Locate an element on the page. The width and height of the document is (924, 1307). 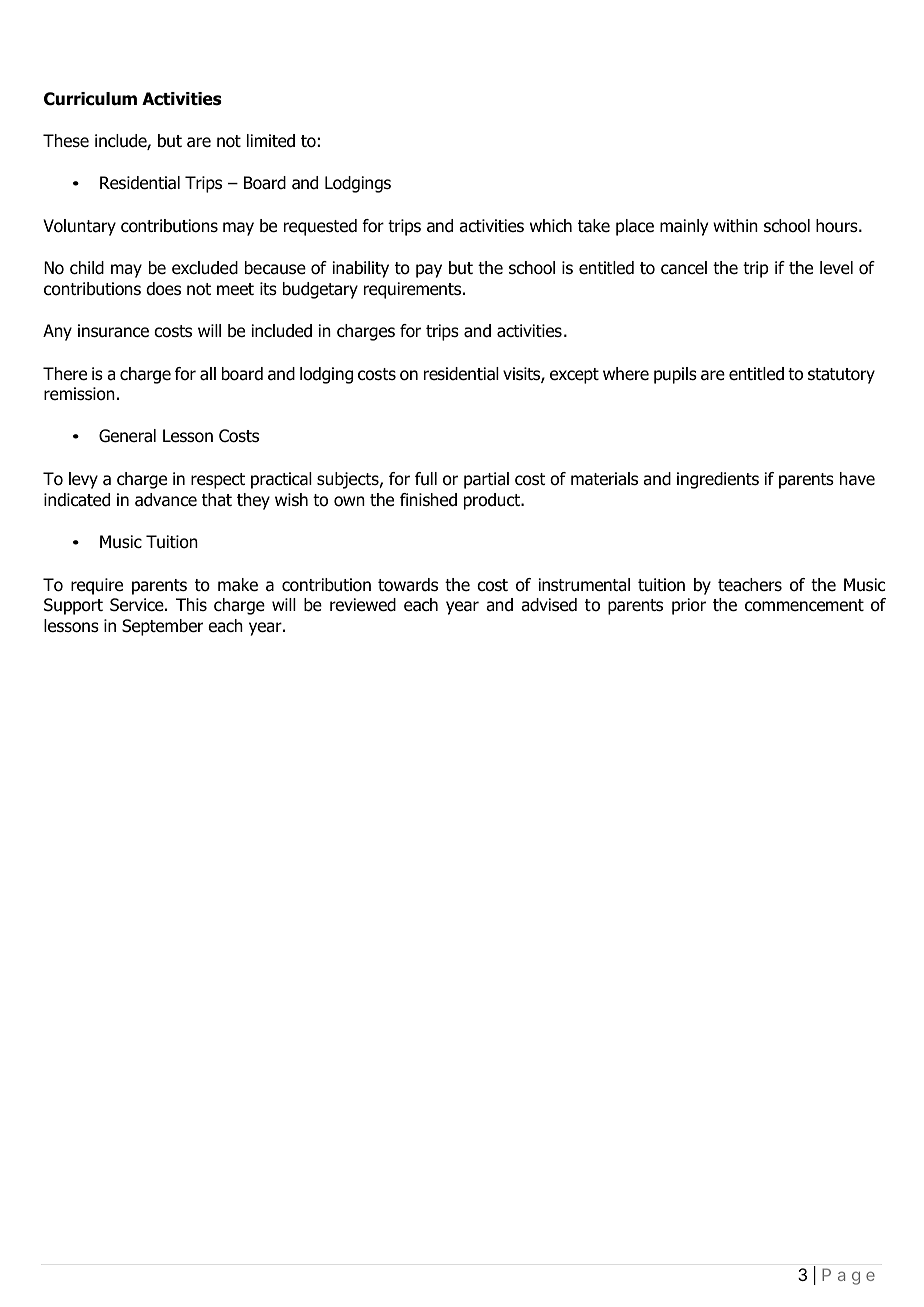
advised is located at coordinates (549, 605).
